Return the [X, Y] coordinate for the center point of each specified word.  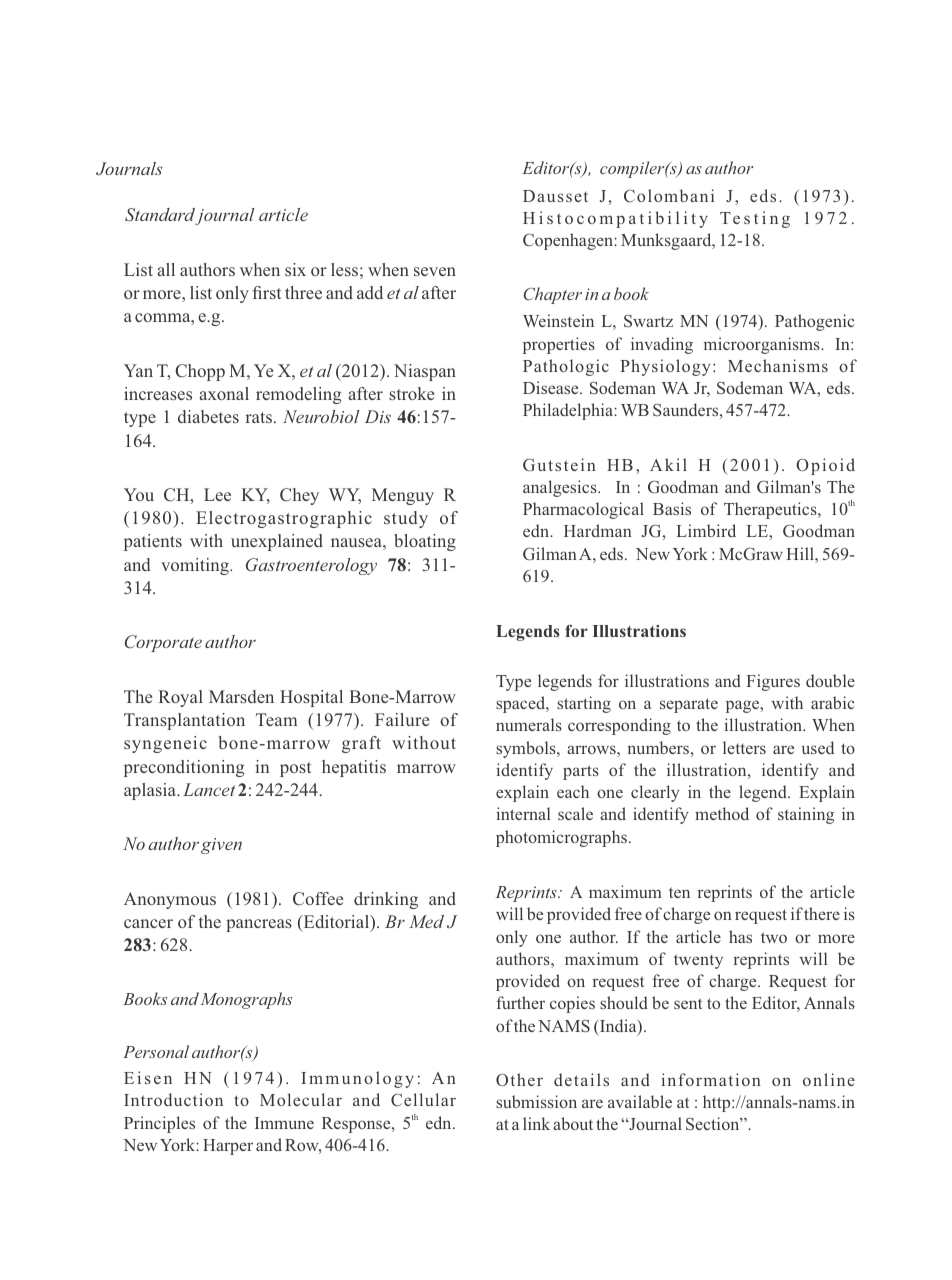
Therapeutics [771, 510]
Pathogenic [815, 322]
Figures [773, 682]
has [740, 936]
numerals [529, 724]
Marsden [241, 696]
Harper [228, 1147]
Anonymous [170, 900]
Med [426, 921]
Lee [217, 494]
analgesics [561, 488]
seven [435, 271]
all [166, 269]
